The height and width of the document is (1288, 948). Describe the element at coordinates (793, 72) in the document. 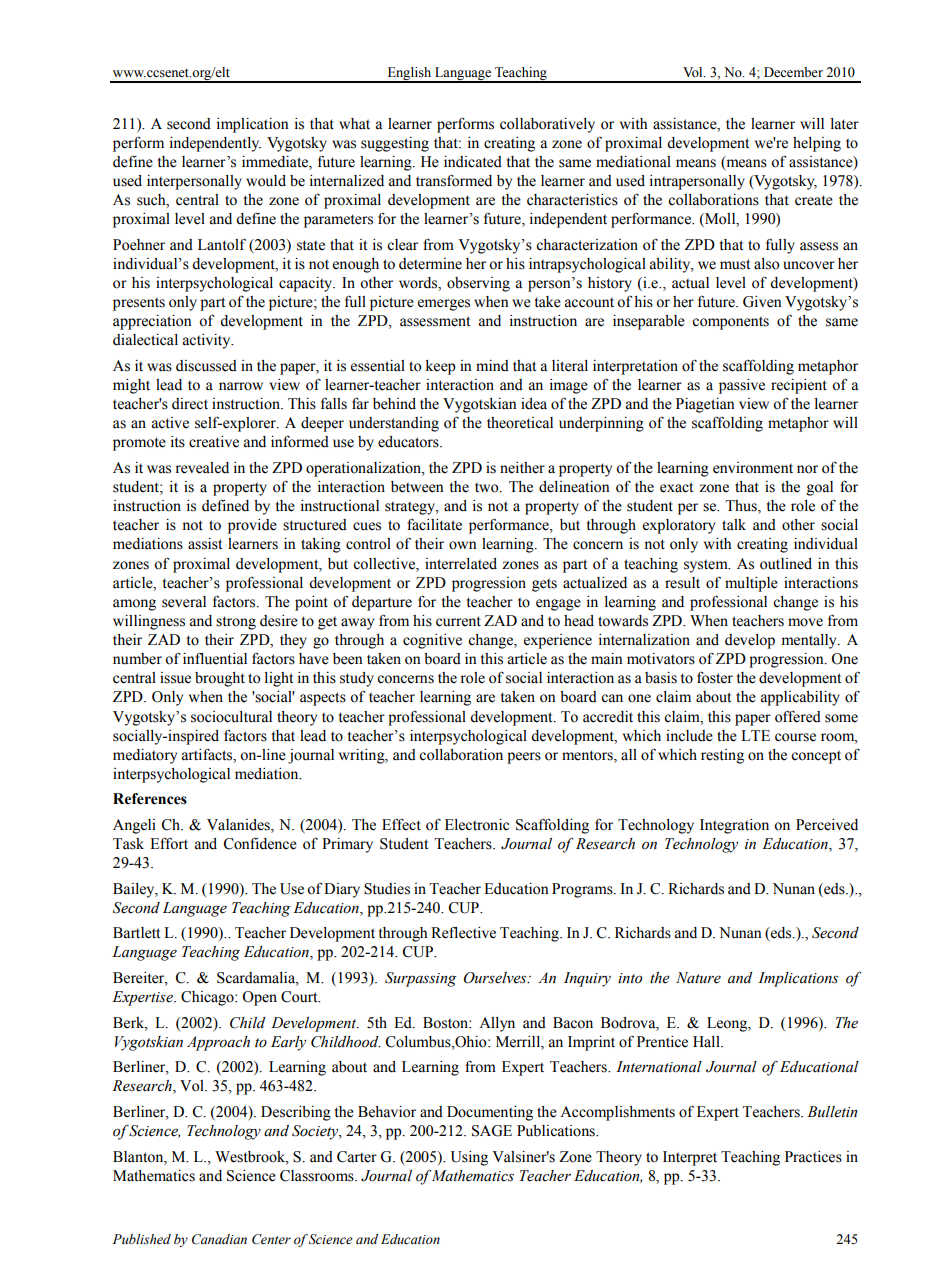

I see `December` at that location.
